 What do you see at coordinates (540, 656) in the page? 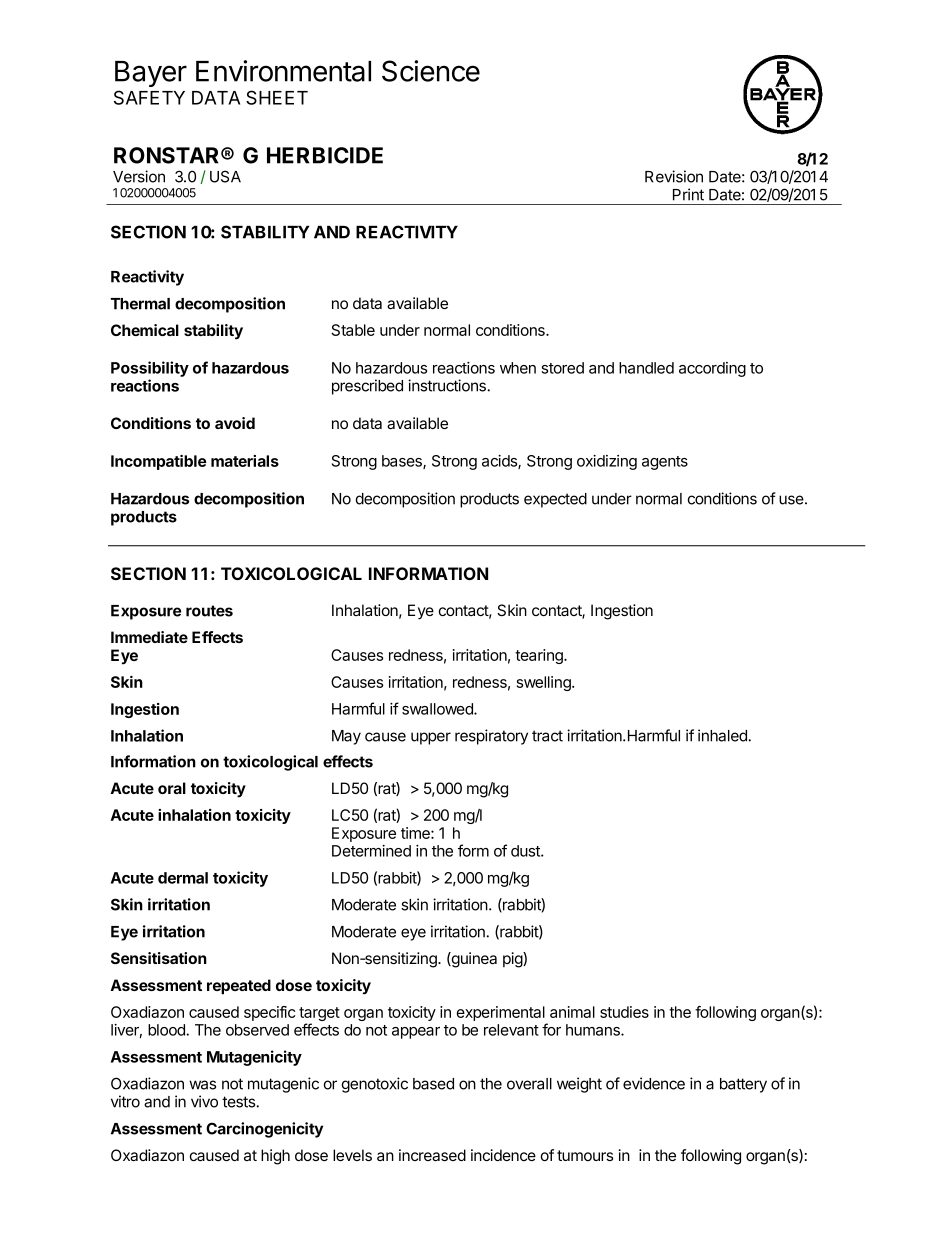
I see `tearing` at bounding box center [540, 656].
